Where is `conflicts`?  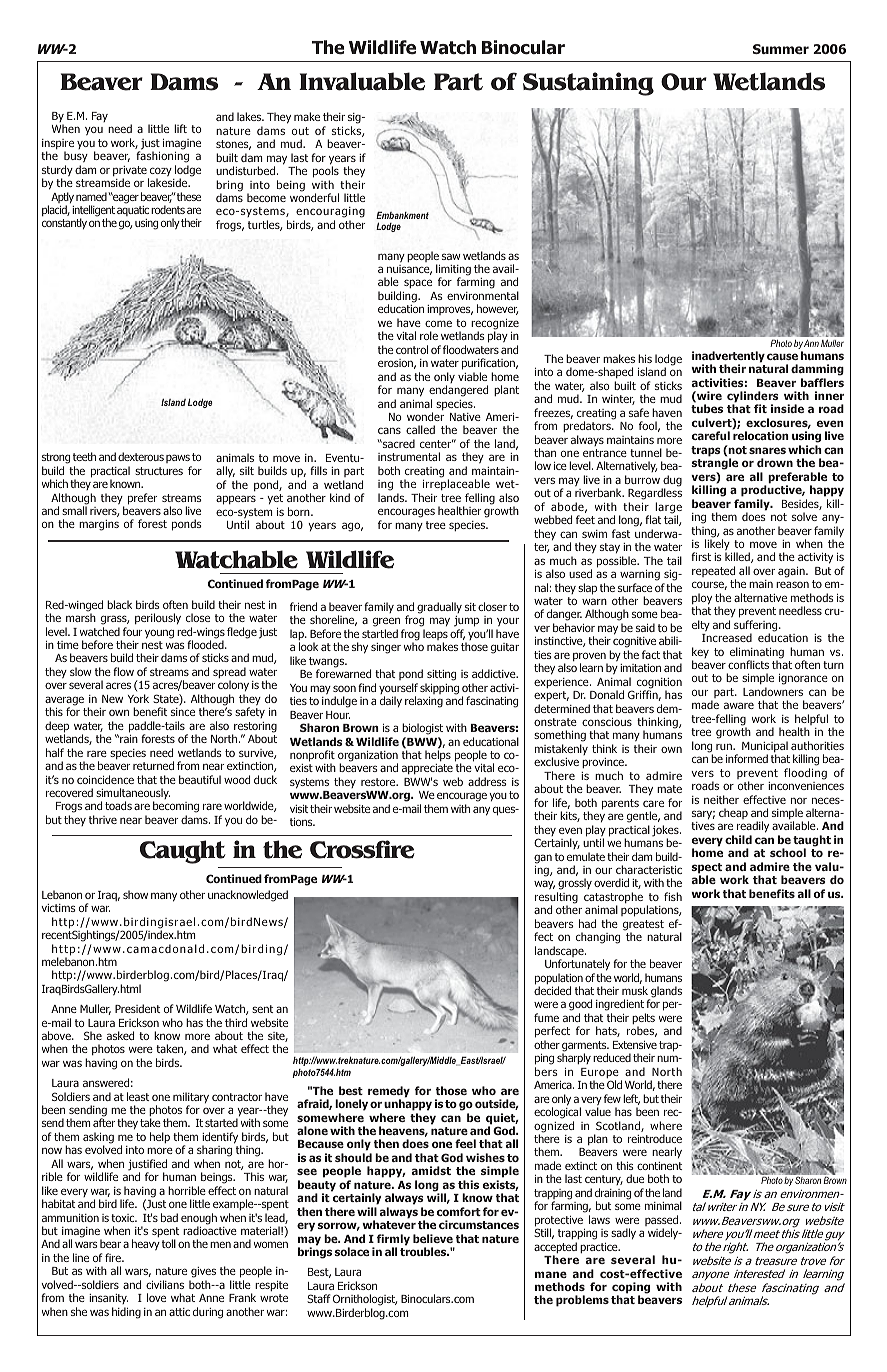
conflicts is located at coordinates (748, 664).
